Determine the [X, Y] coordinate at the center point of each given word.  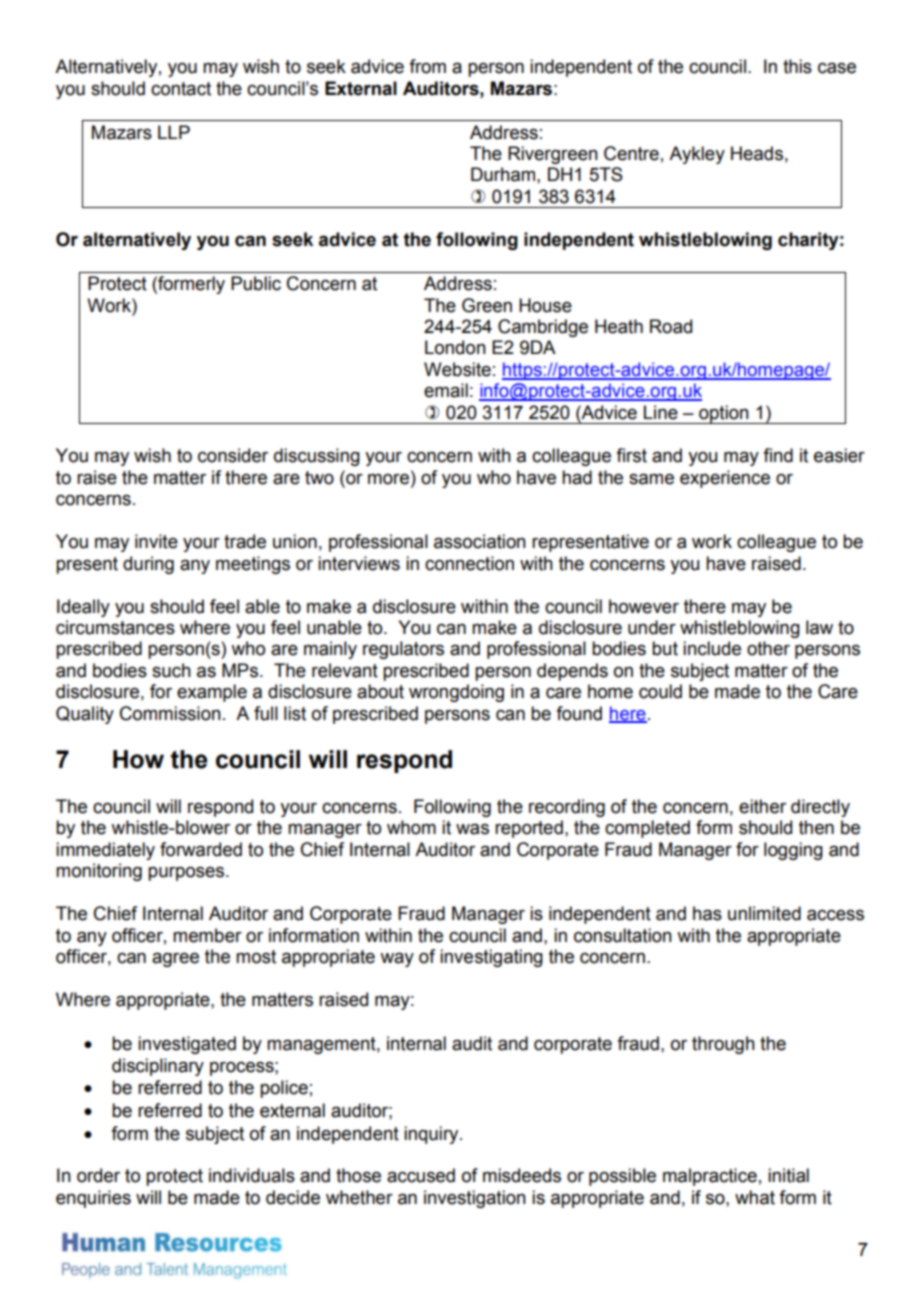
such [171, 670]
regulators [403, 650]
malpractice [710, 1177]
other [768, 648]
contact [181, 89]
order [98, 1175]
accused [421, 1175]
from [427, 66]
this [797, 66]
